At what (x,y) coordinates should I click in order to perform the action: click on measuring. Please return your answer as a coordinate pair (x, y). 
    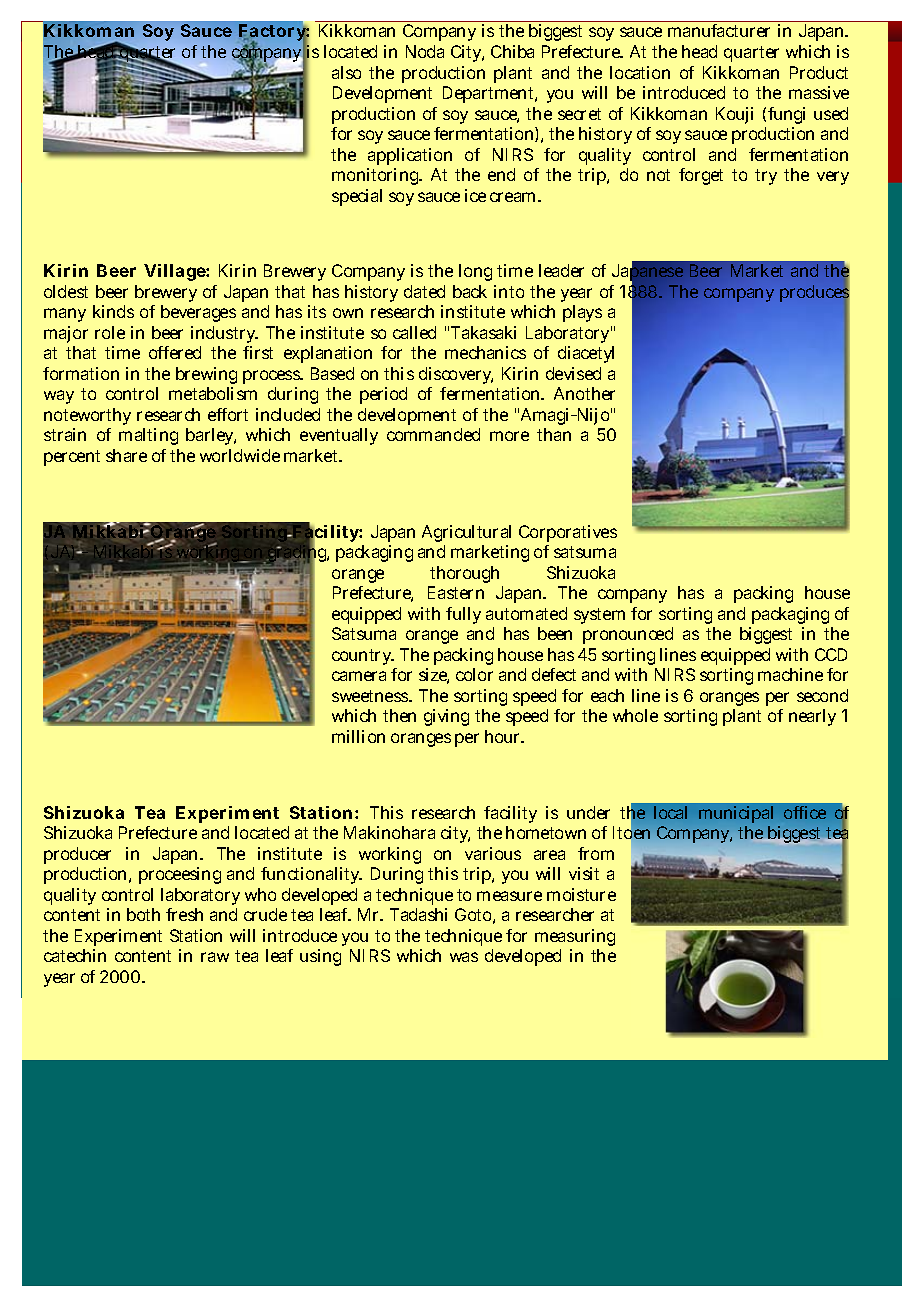
    Looking at the image, I should click on (575, 937).
